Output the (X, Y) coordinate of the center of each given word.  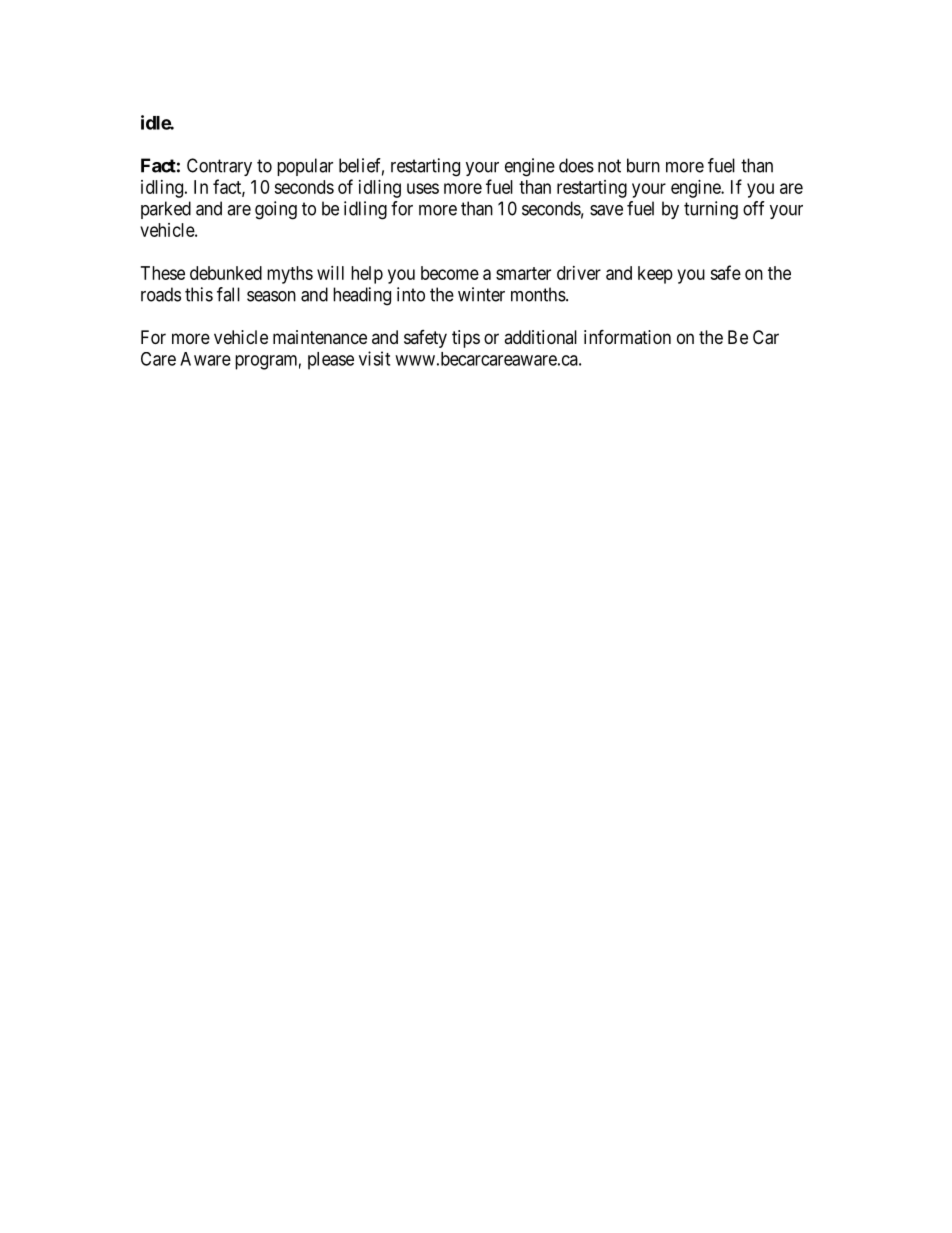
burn (643, 165)
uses (423, 188)
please (331, 361)
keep (655, 275)
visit (374, 358)
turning (711, 210)
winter (481, 294)
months (538, 294)
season (271, 296)
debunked (226, 273)
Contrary (219, 167)
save (606, 210)
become (450, 273)
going (276, 210)
